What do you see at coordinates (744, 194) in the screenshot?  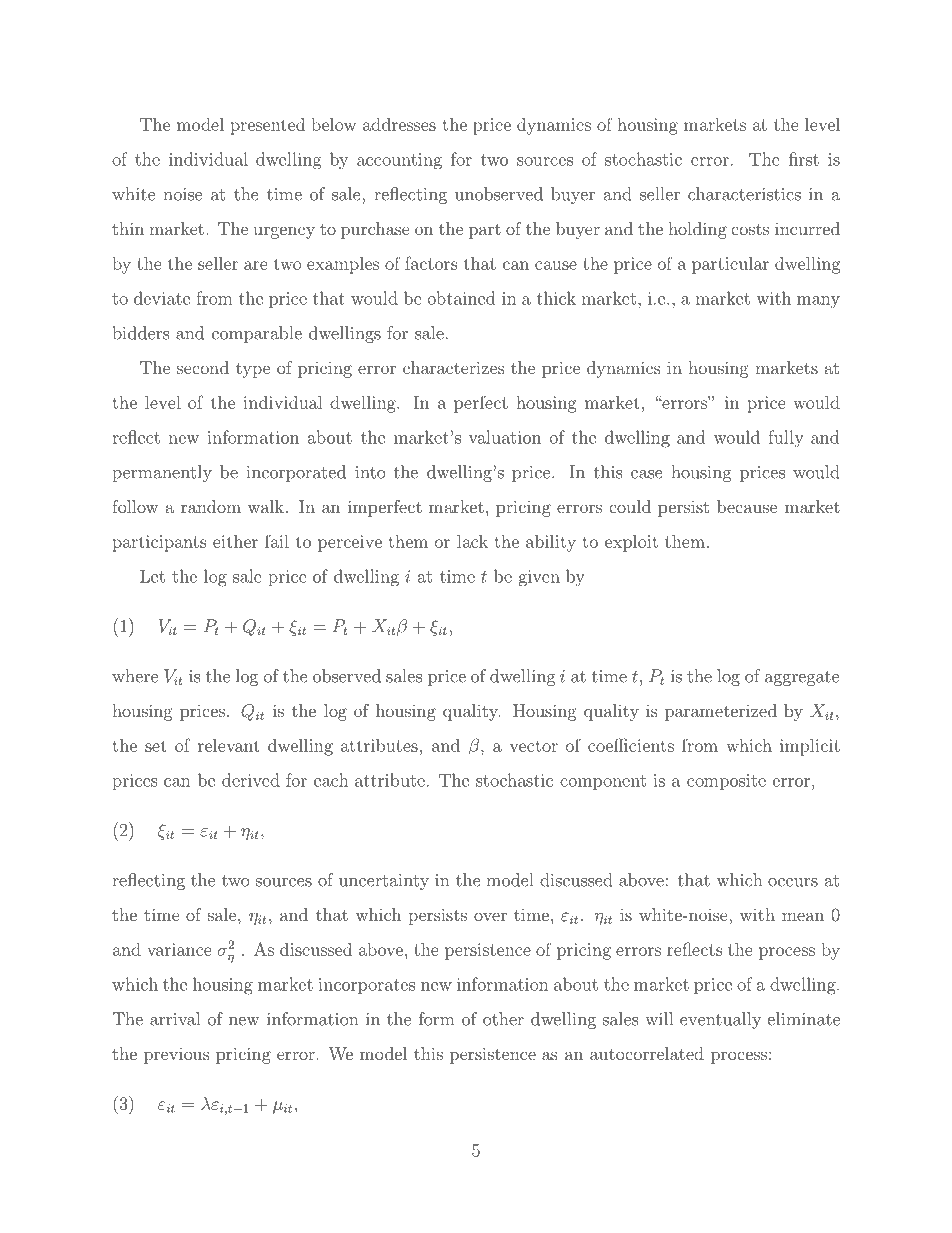 I see `characteristics` at bounding box center [744, 194].
